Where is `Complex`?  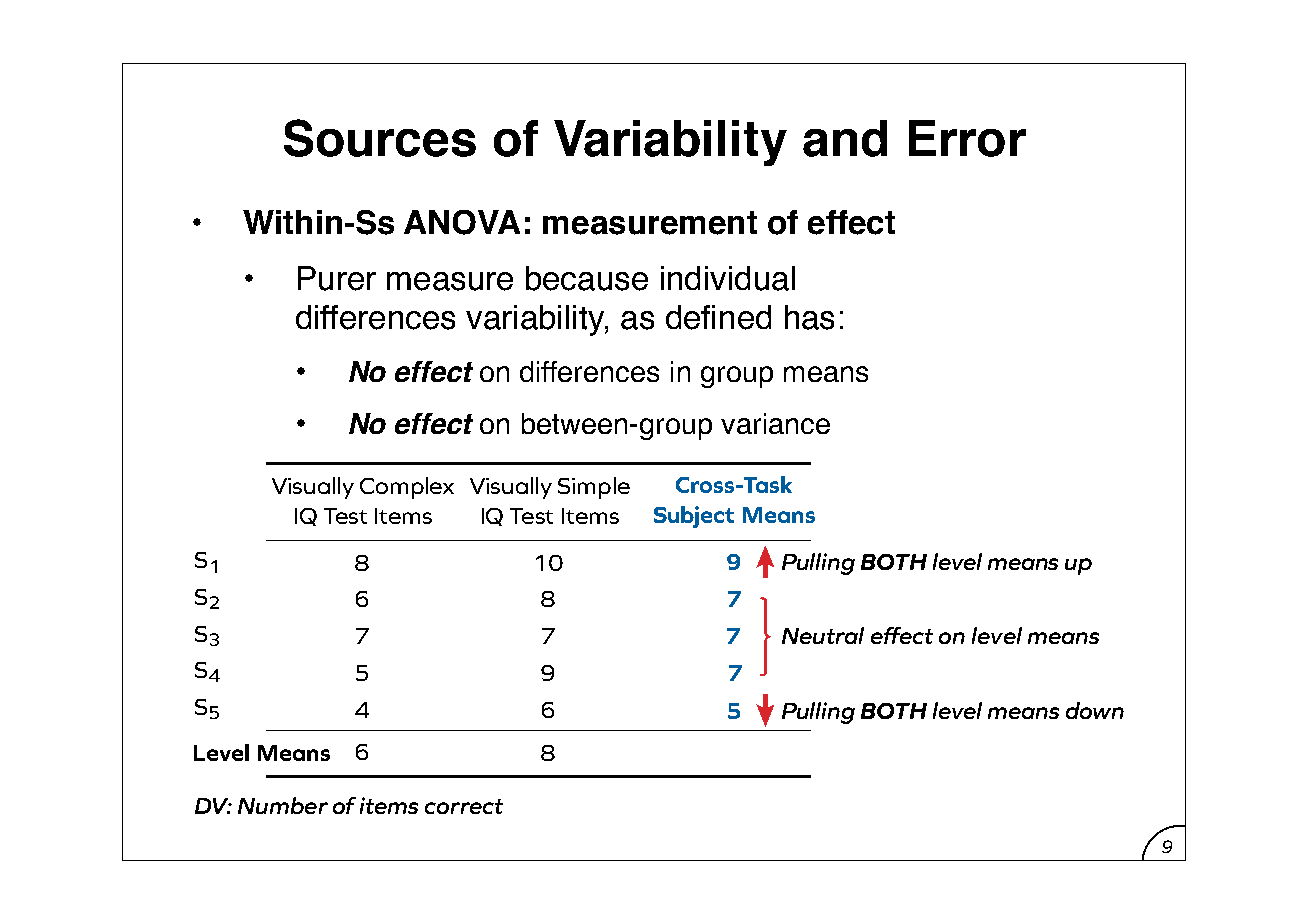
Complex is located at coordinates (407, 488).
